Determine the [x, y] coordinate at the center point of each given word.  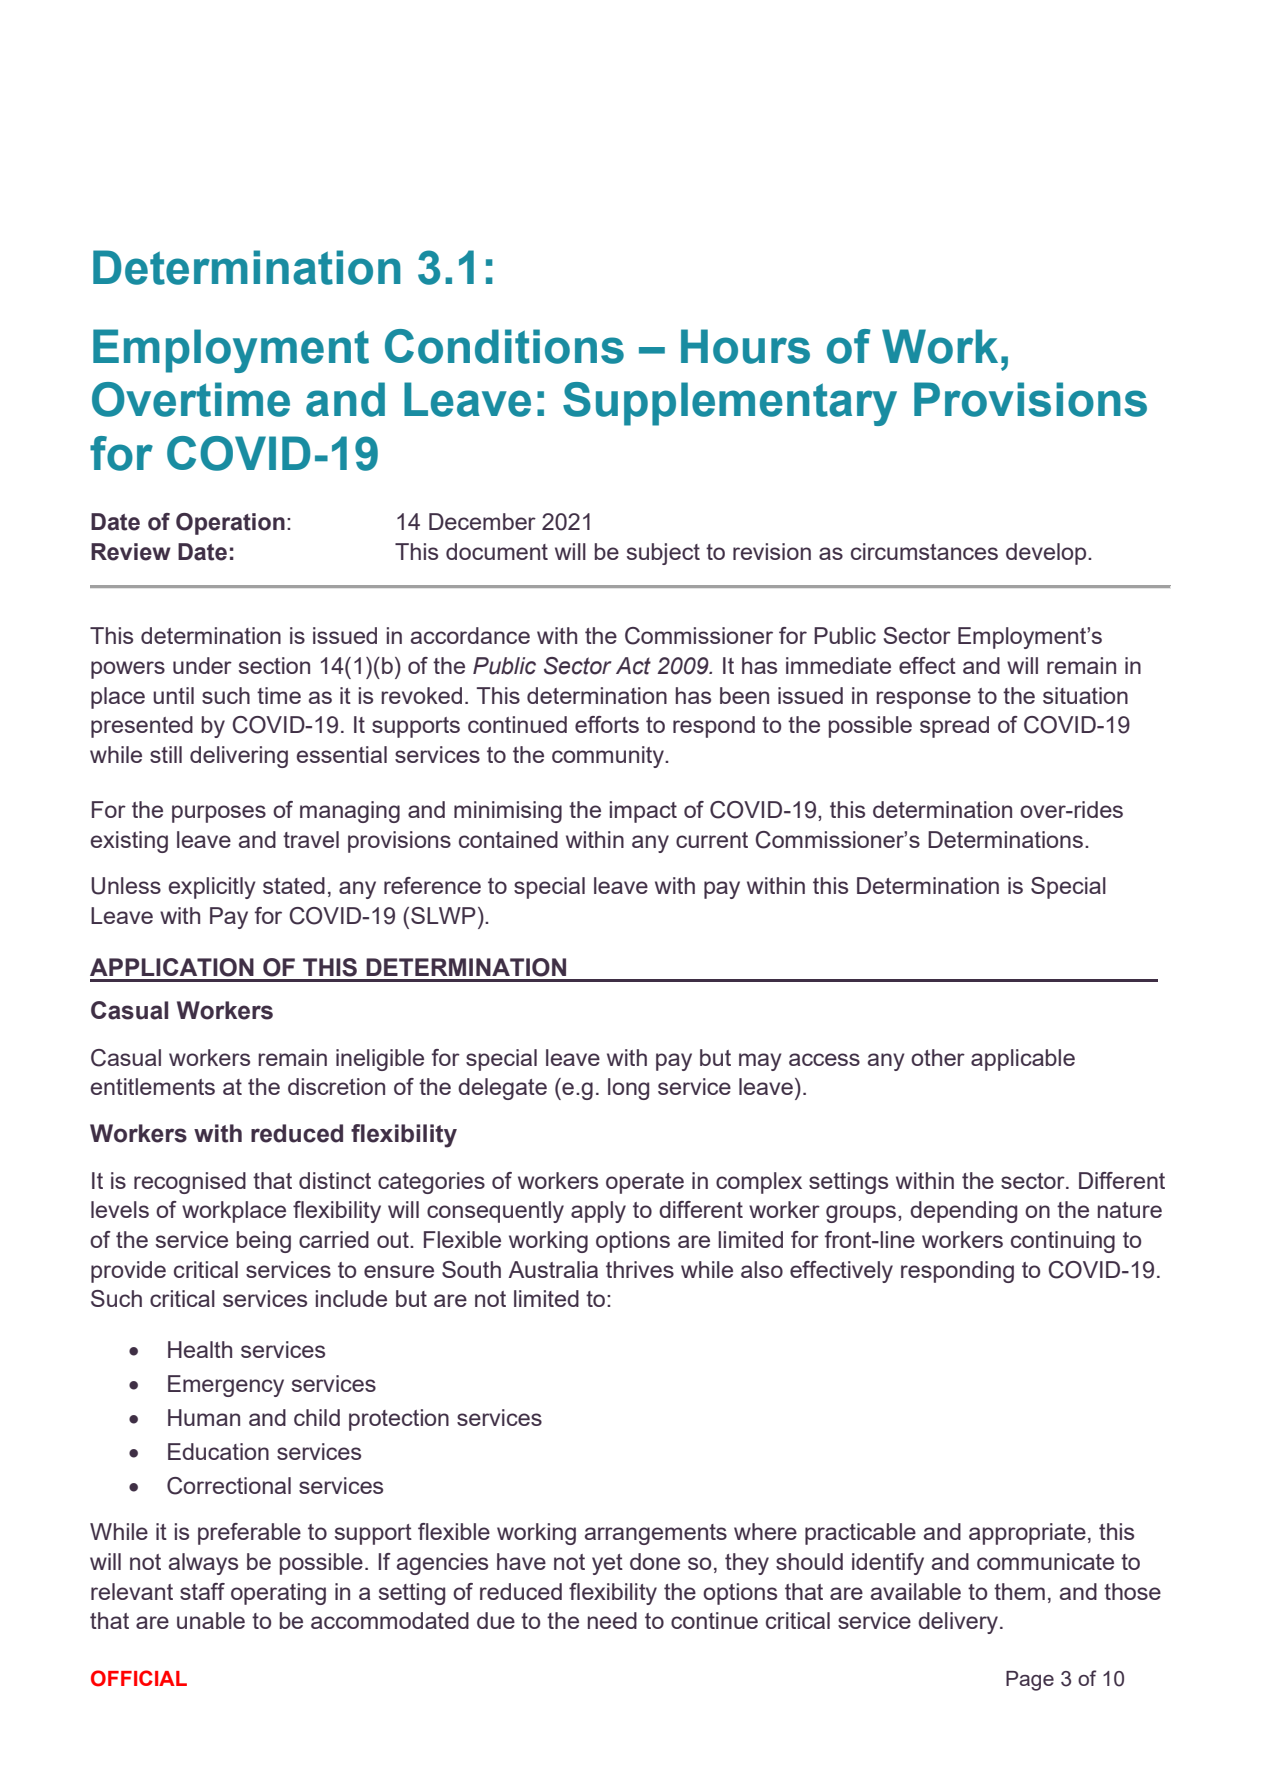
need [612, 1620]
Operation [230, 524]
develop [1047, 554]
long [628, 1089]
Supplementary [730, 404]
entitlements [153, 1086]
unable [211, 1620]
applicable [1023, 1060]
